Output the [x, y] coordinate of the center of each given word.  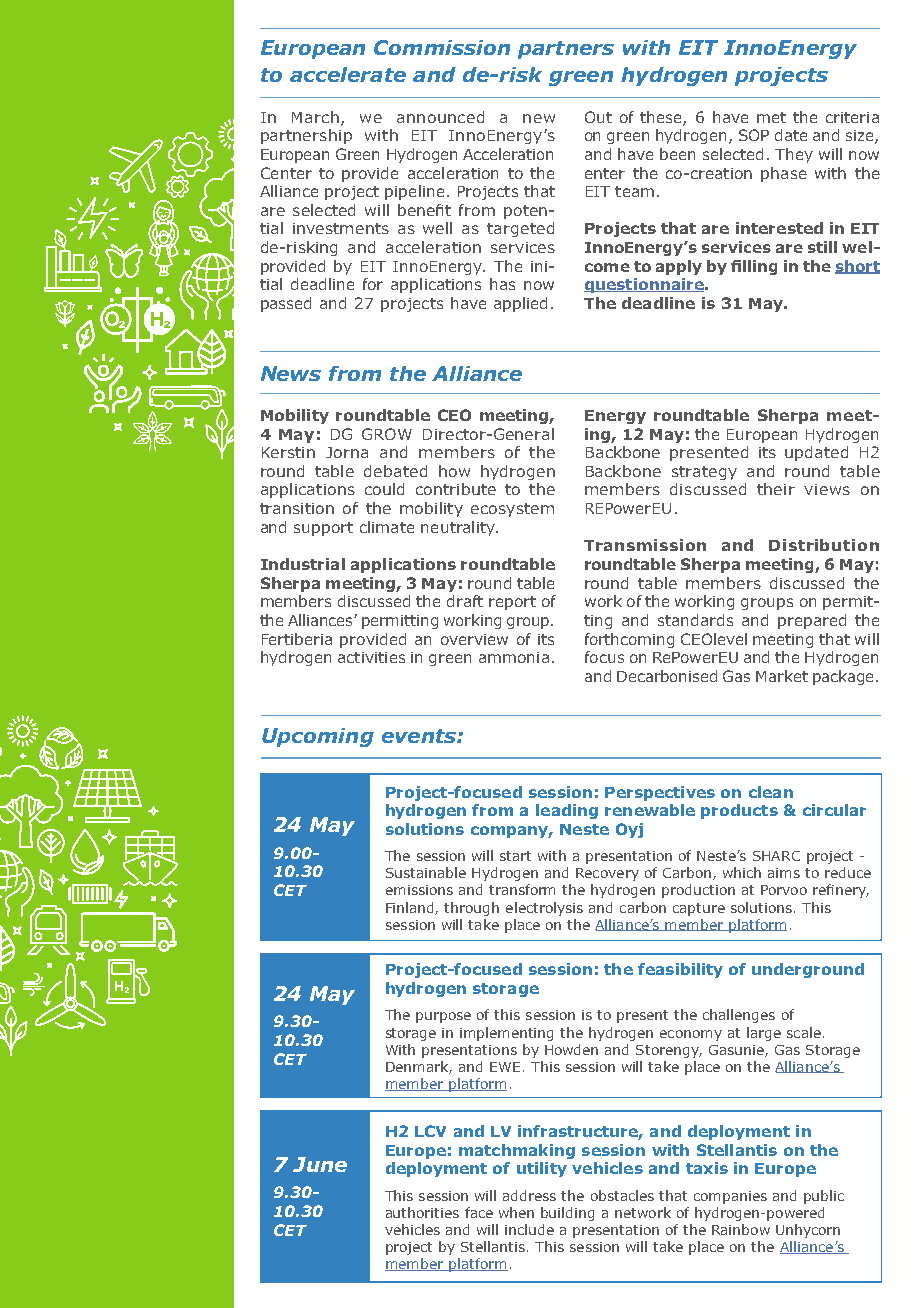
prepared [812, 621]
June [320, 1164]
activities [371, 657]
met [771, 117]
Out [598, 117]
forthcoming [629, 640]
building [567, 1214]
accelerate [348, 74]
